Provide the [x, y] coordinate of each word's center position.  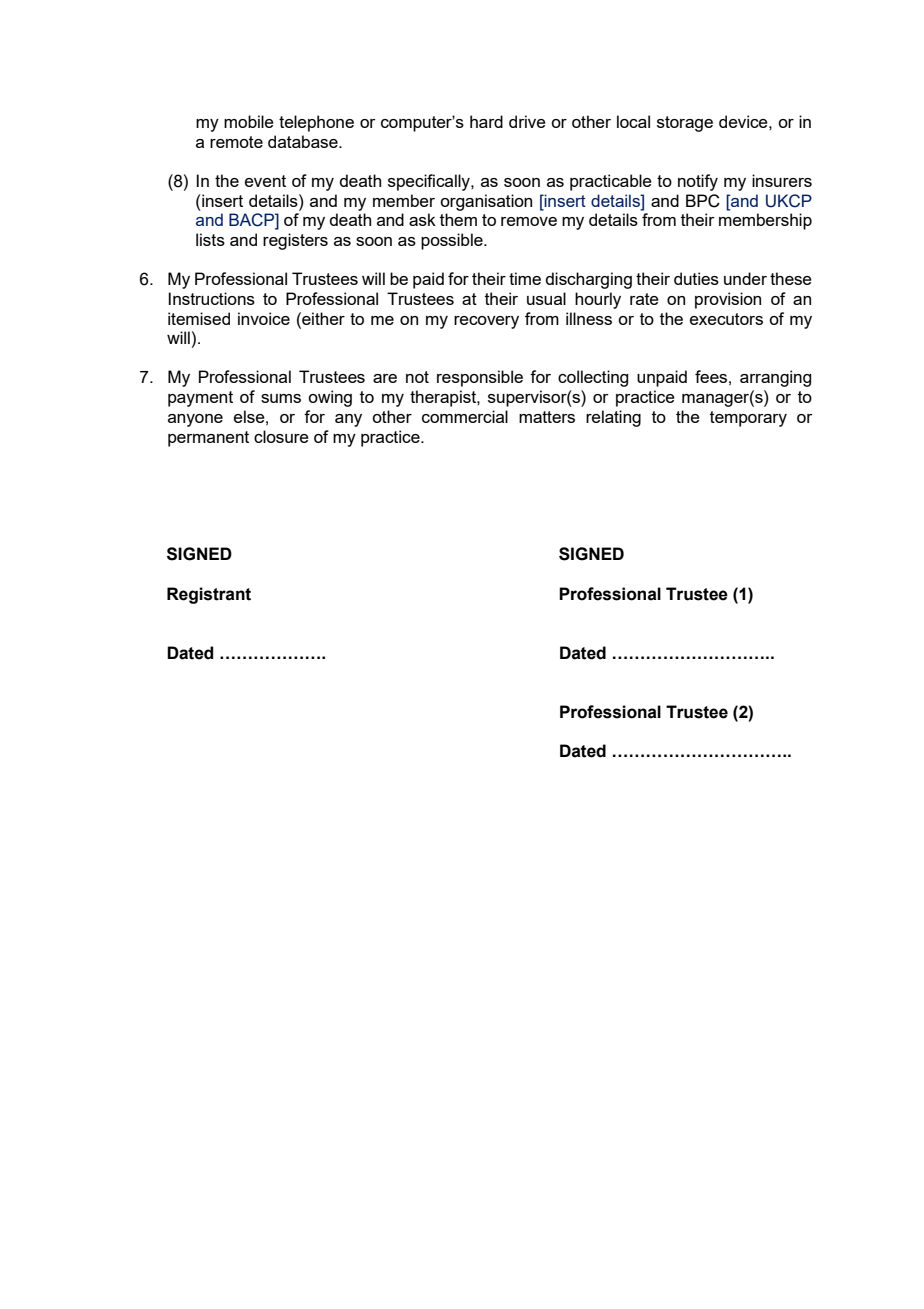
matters [547, 417]
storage [685, 124]
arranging [775, 378]
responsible [480, 378]
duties [696, 278]
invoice [264, 318]
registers [295, 241]
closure [281, 436]
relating [613, 418]
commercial [465, 416]
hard [486, 121]
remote [236, 142]
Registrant [209, 595]
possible [453, 241]
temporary [748, 419]
